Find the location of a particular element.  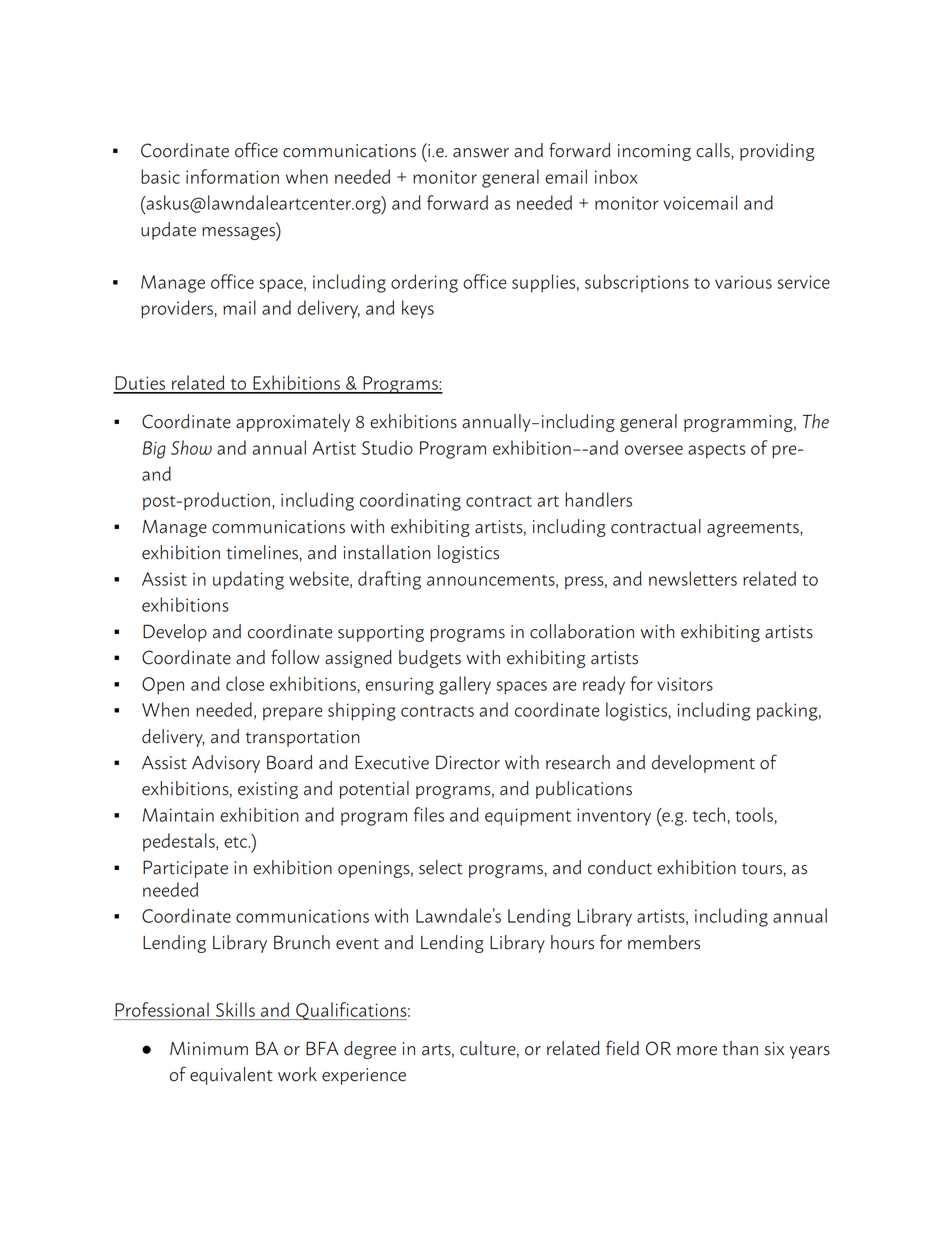

agreements is located at coordinates (754, 529).
